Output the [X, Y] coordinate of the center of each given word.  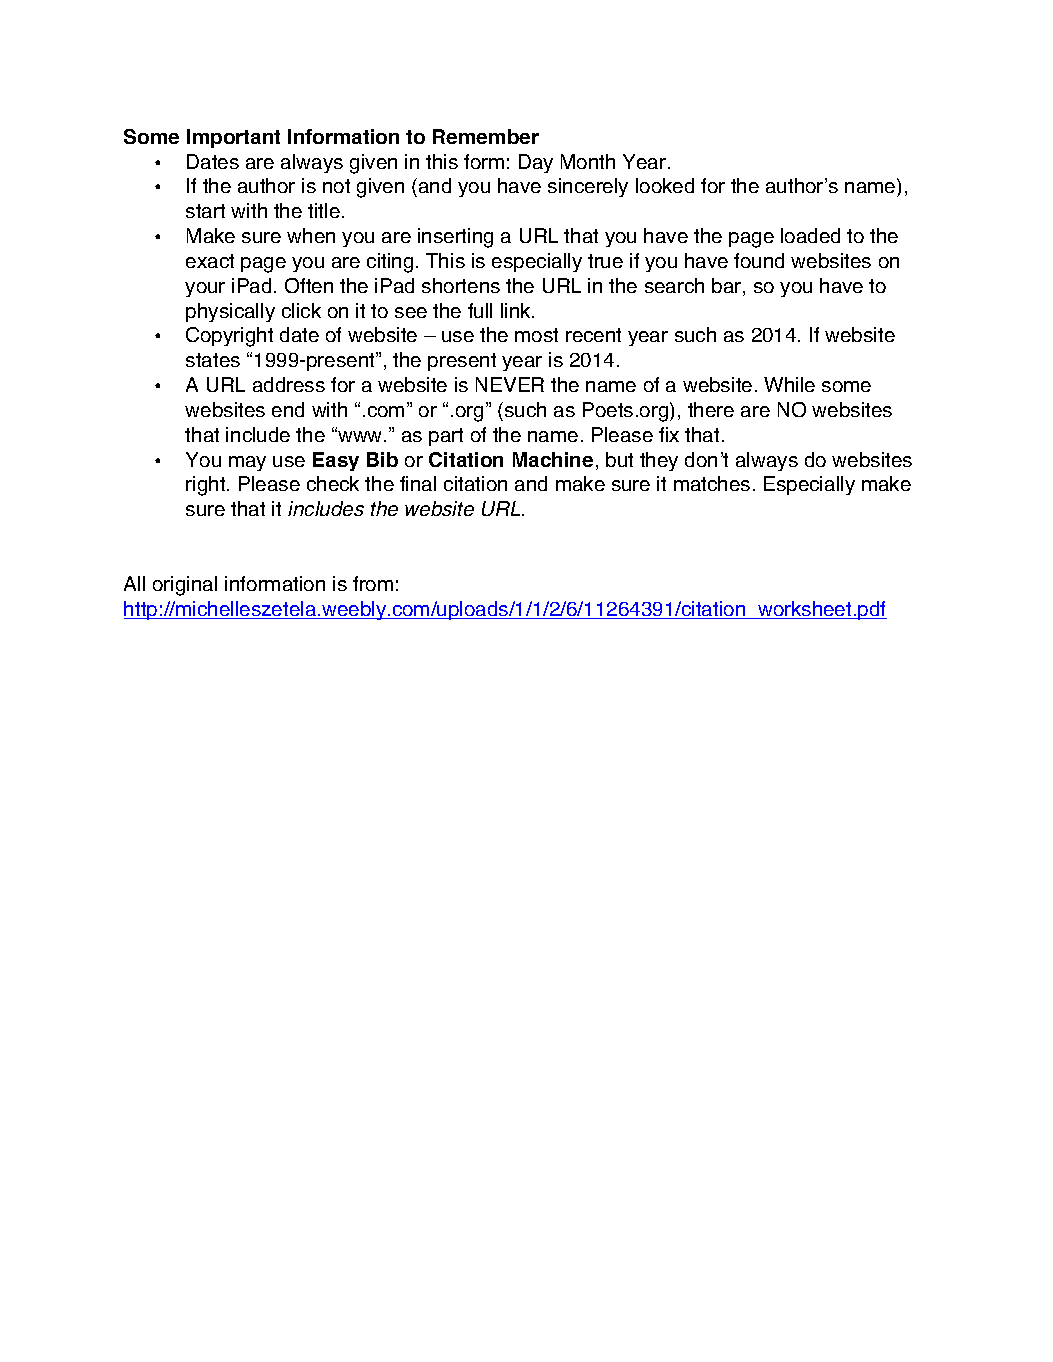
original [185, 586]
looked [665, 185]
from [373, 583]
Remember [486, 136]
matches [712, 483]
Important [233, 138]
